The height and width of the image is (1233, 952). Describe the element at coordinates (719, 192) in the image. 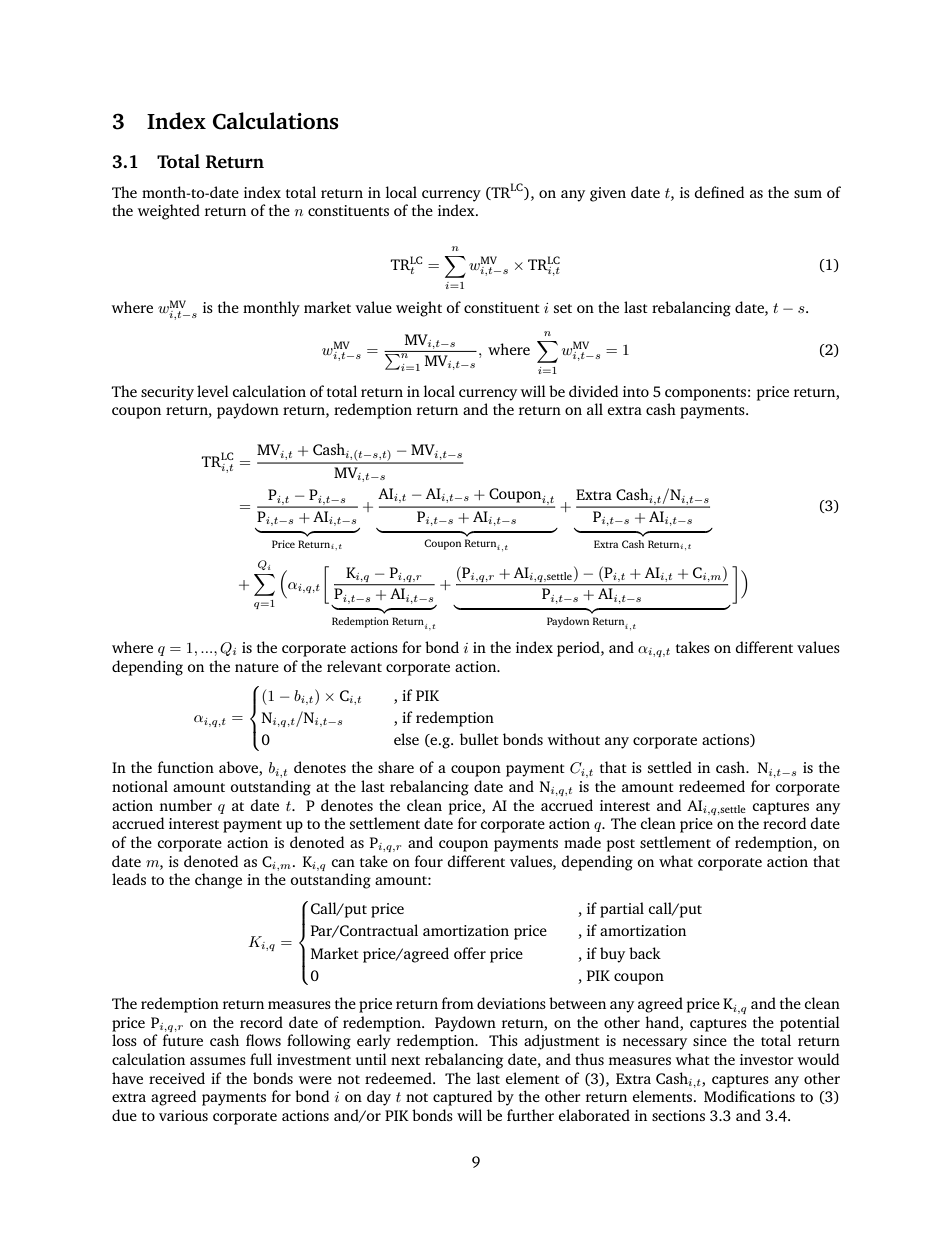

I see `defined` at that location.
